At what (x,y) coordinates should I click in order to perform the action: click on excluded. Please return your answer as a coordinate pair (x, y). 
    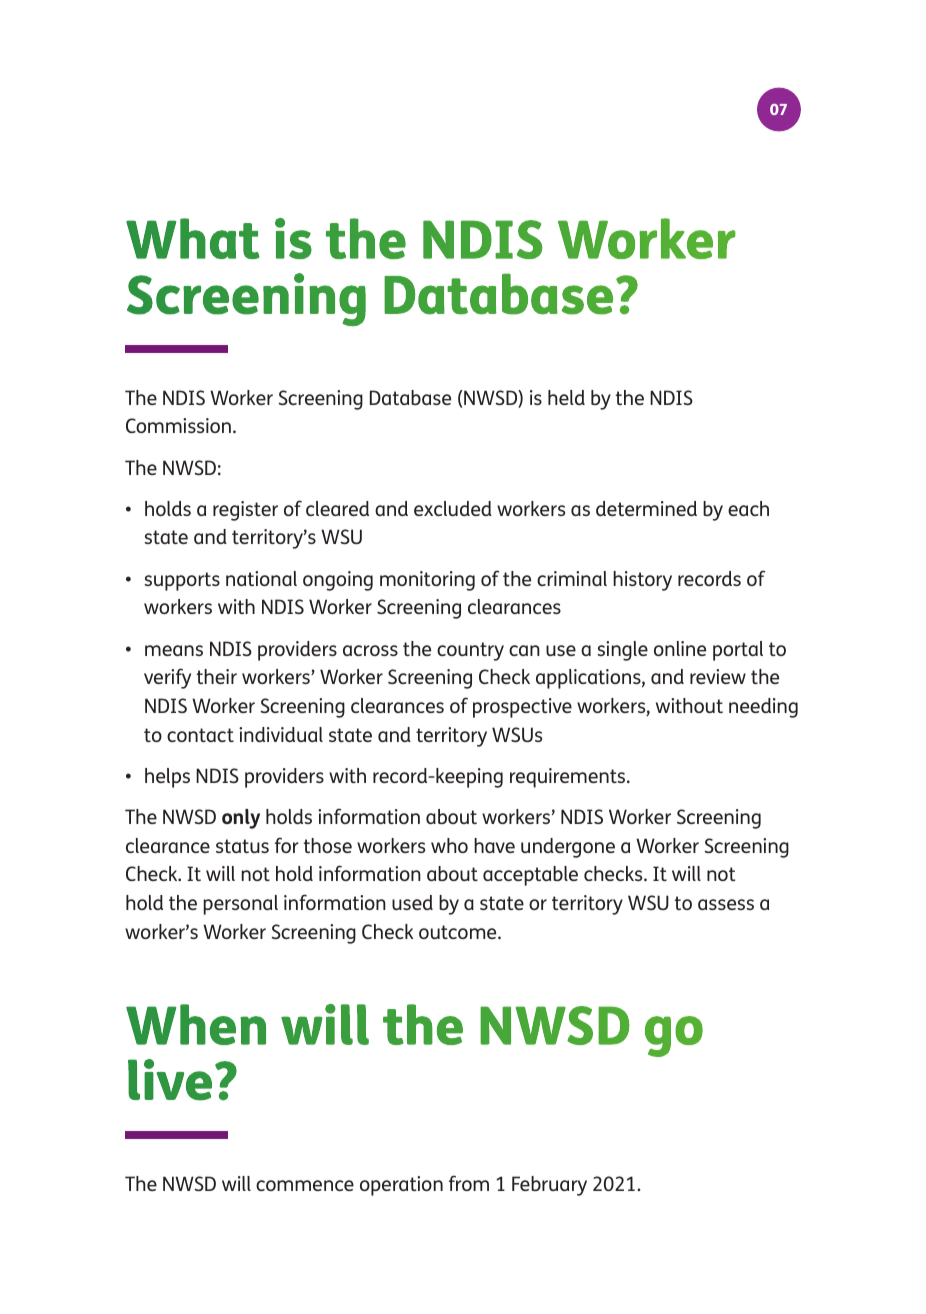
    Looking at the image, I should click on (453, 508).
